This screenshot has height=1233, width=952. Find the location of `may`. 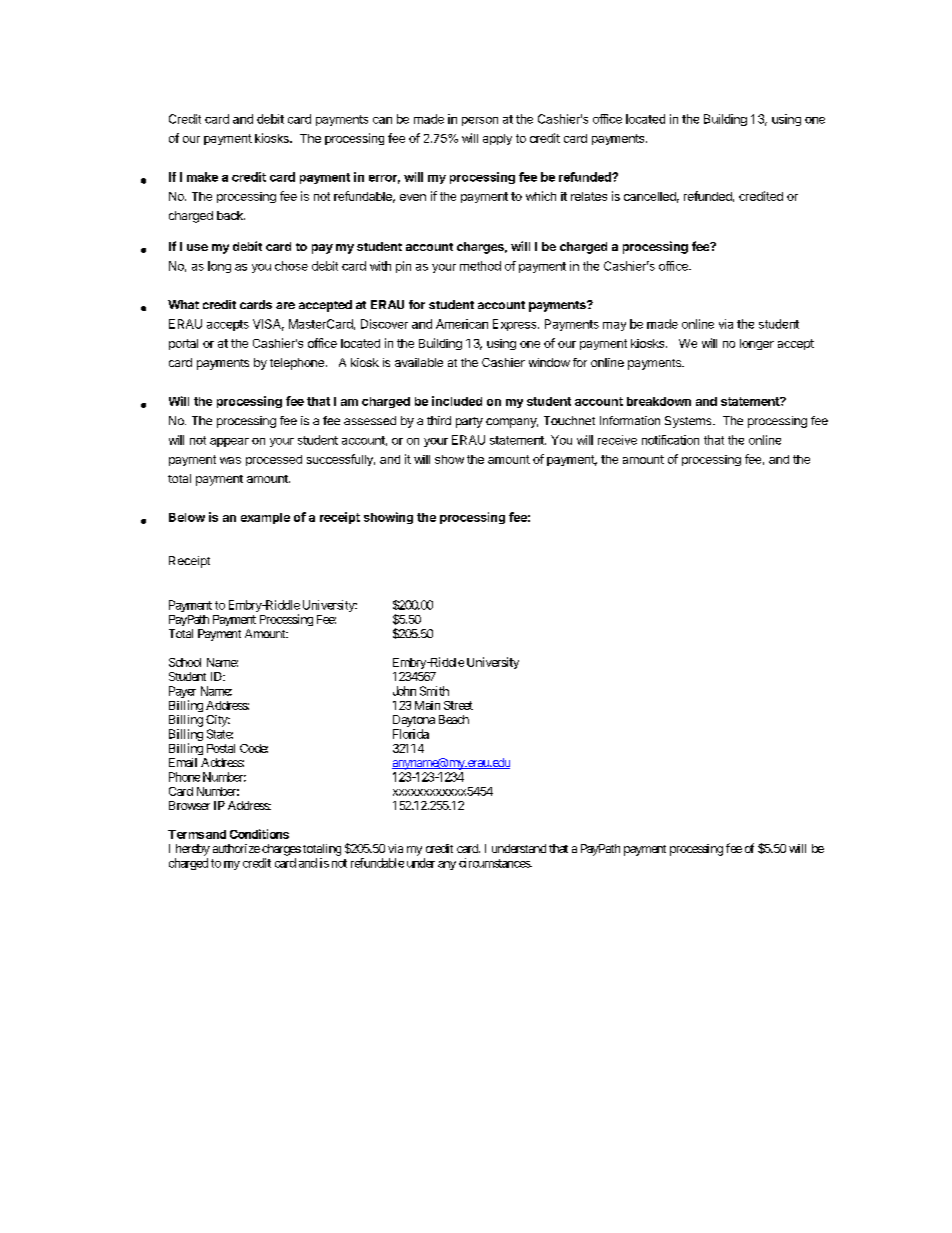

may is located at coordinates (614, 326).
